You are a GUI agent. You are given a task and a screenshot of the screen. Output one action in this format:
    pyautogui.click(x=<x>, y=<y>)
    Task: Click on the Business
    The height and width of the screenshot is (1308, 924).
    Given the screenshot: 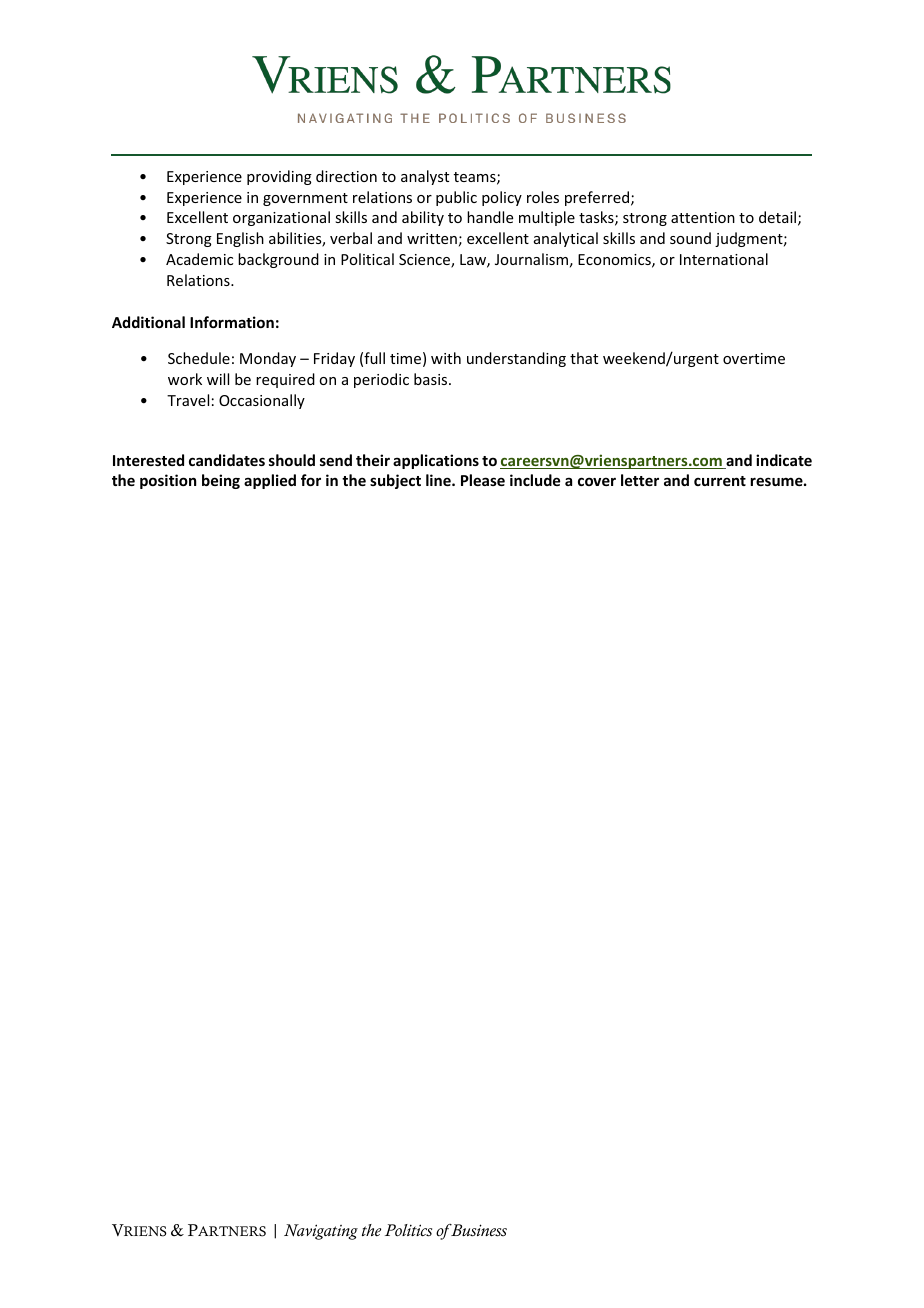 What is the action you would take?
    pyautogui.click(x=478, y=1230)
